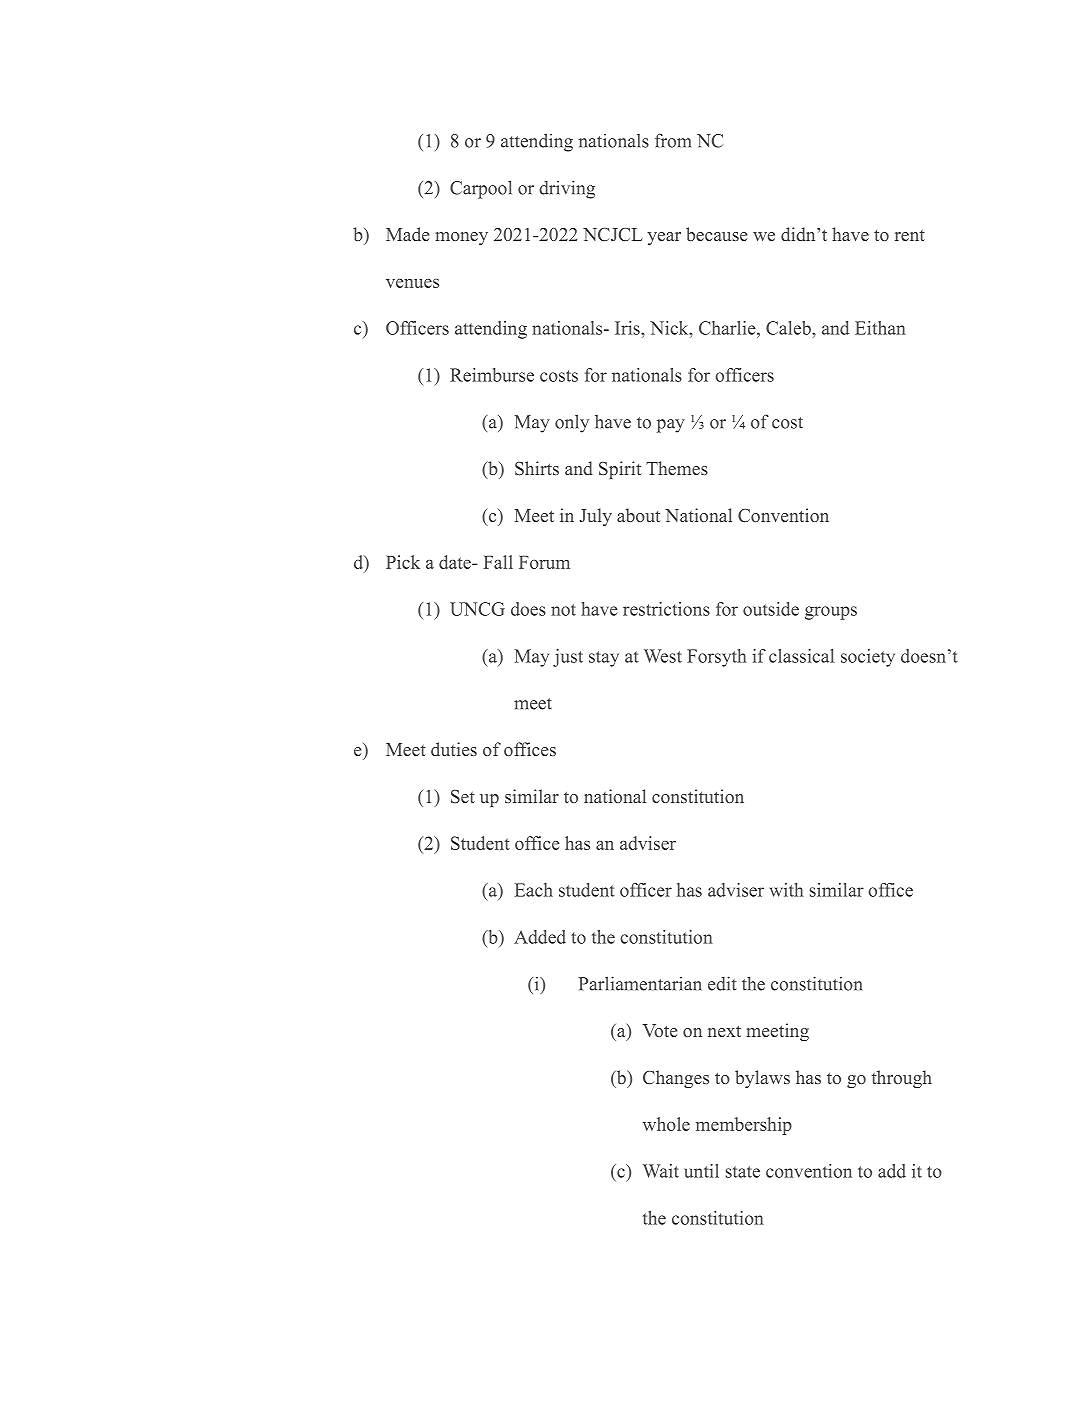  I want to click on society, so click(868, 658).
